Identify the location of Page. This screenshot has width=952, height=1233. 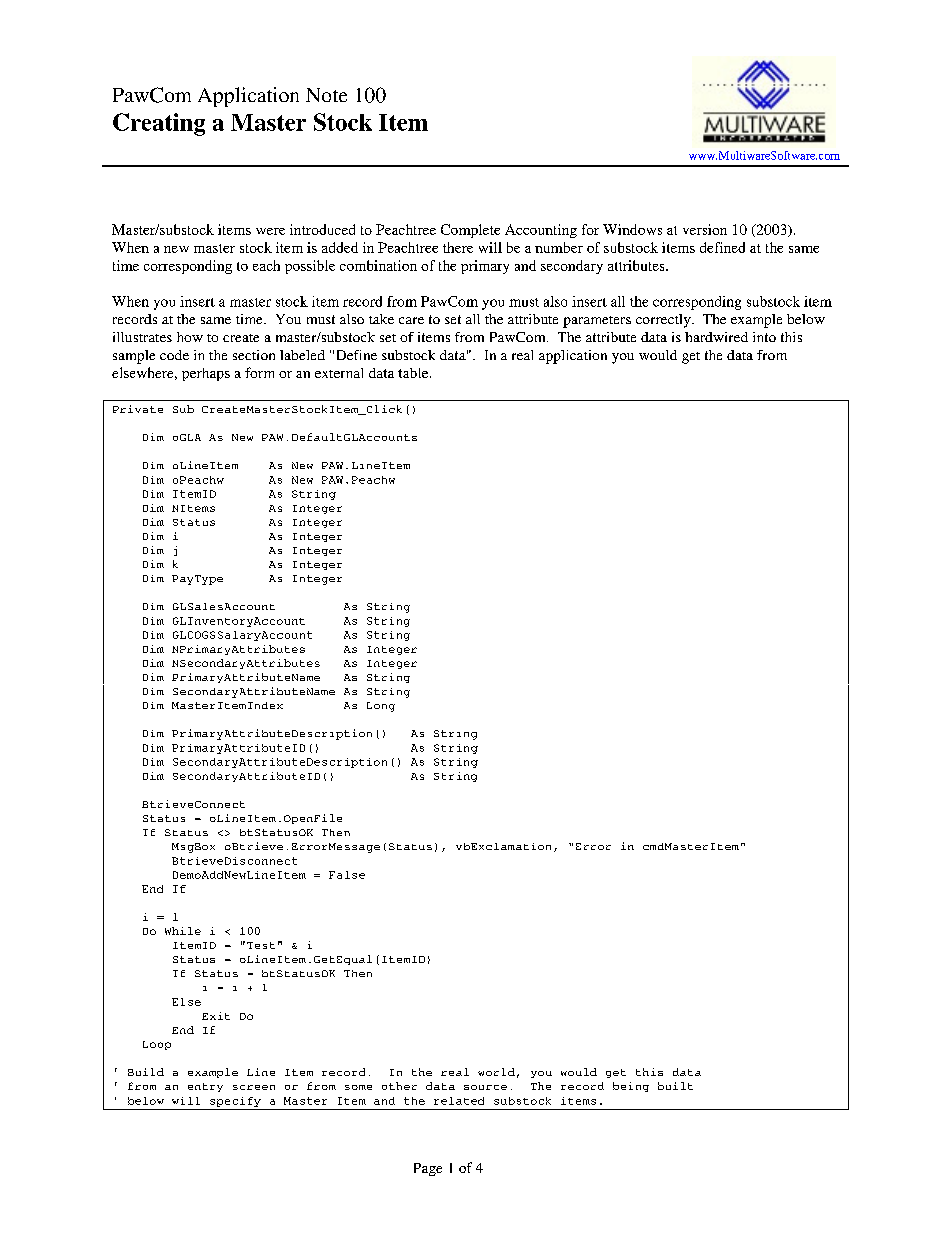
(428, 1169).
